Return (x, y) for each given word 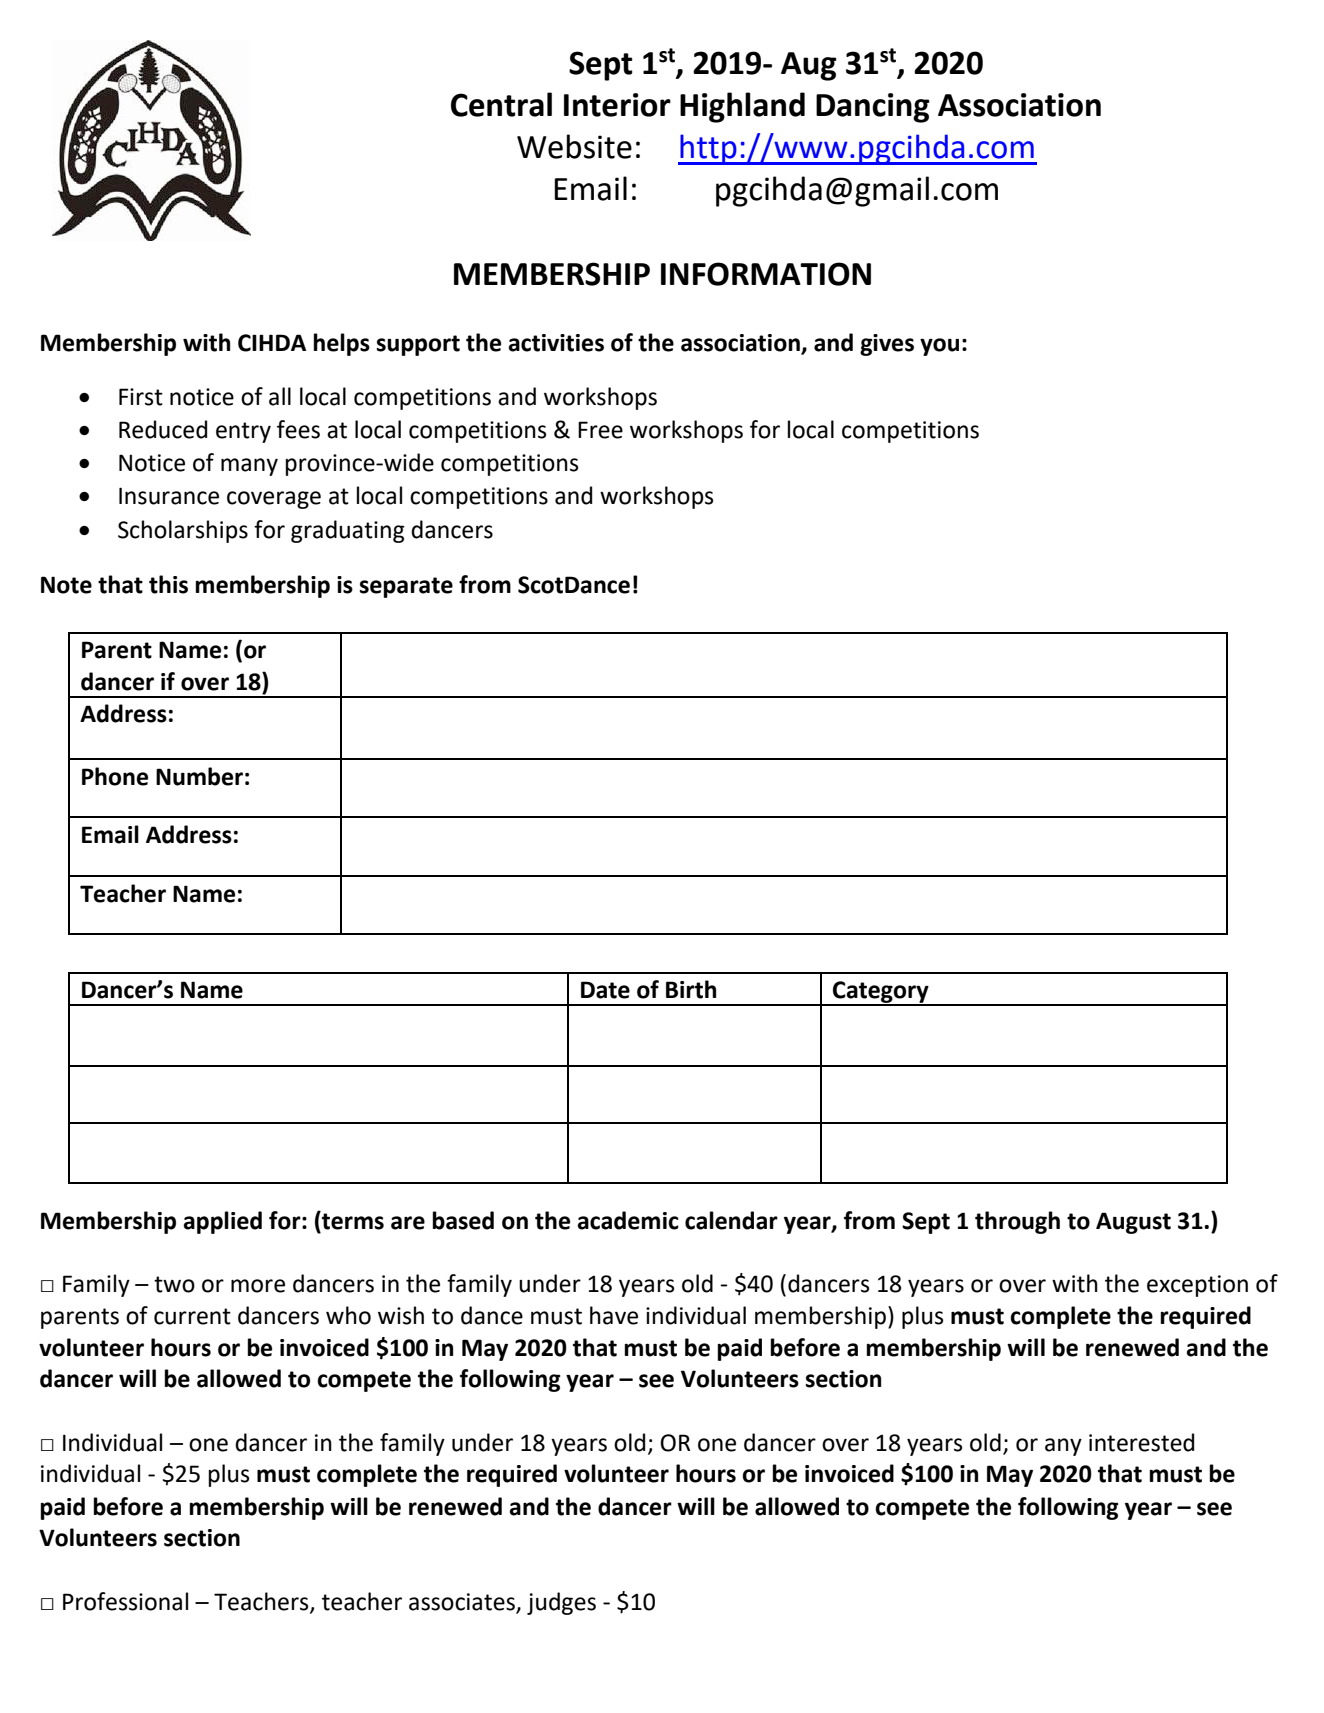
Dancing (873, 108)
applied (222, 1222)
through (1017, 1222)
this (168, 584)
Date (605, 990)
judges (561, 1603)
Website (574, 146)
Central (501, 104)
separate (406, 587)
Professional (125, 1601)
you (939, 347)
